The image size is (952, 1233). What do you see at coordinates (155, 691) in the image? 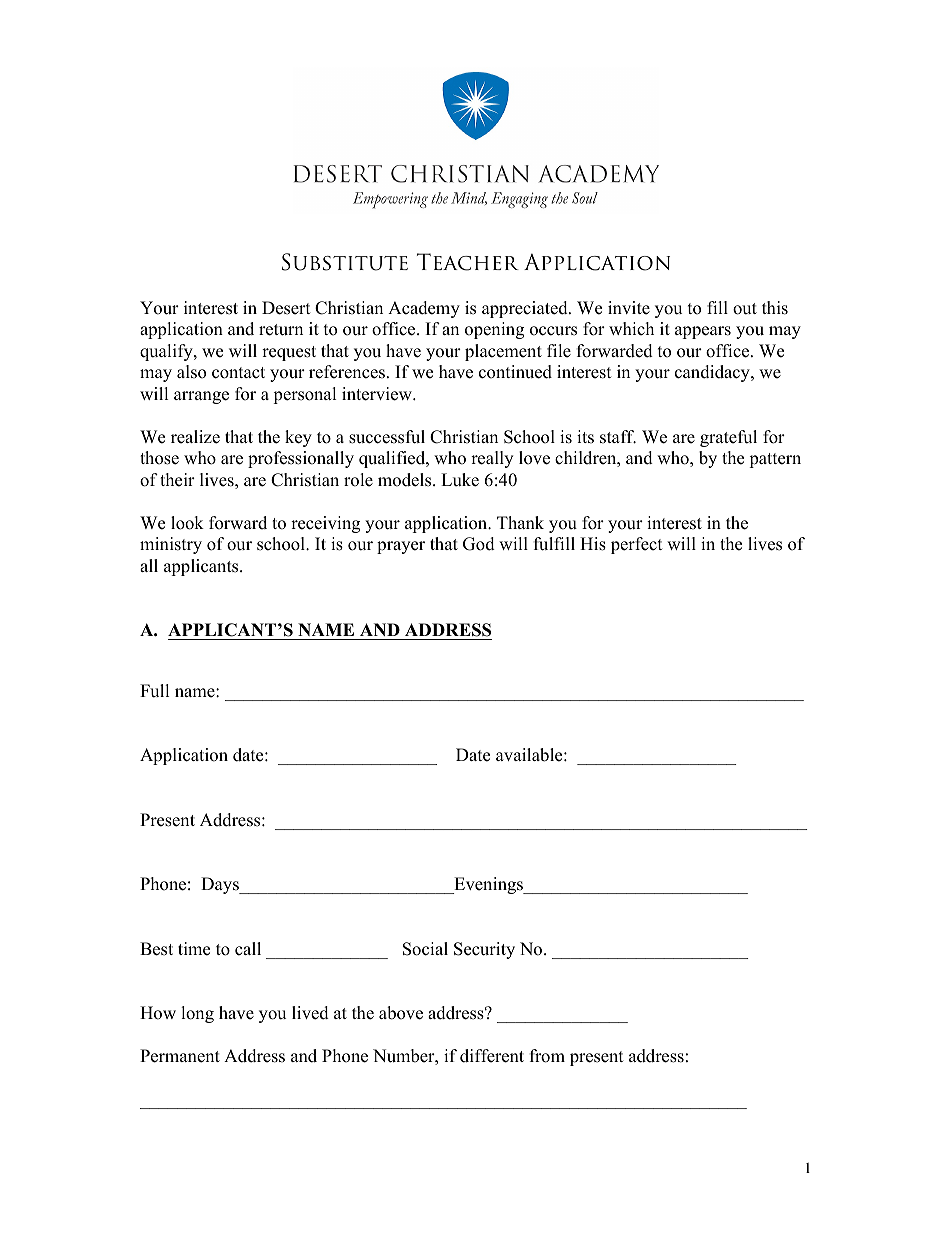
I see `Full` at bounding box center [155, 691].
